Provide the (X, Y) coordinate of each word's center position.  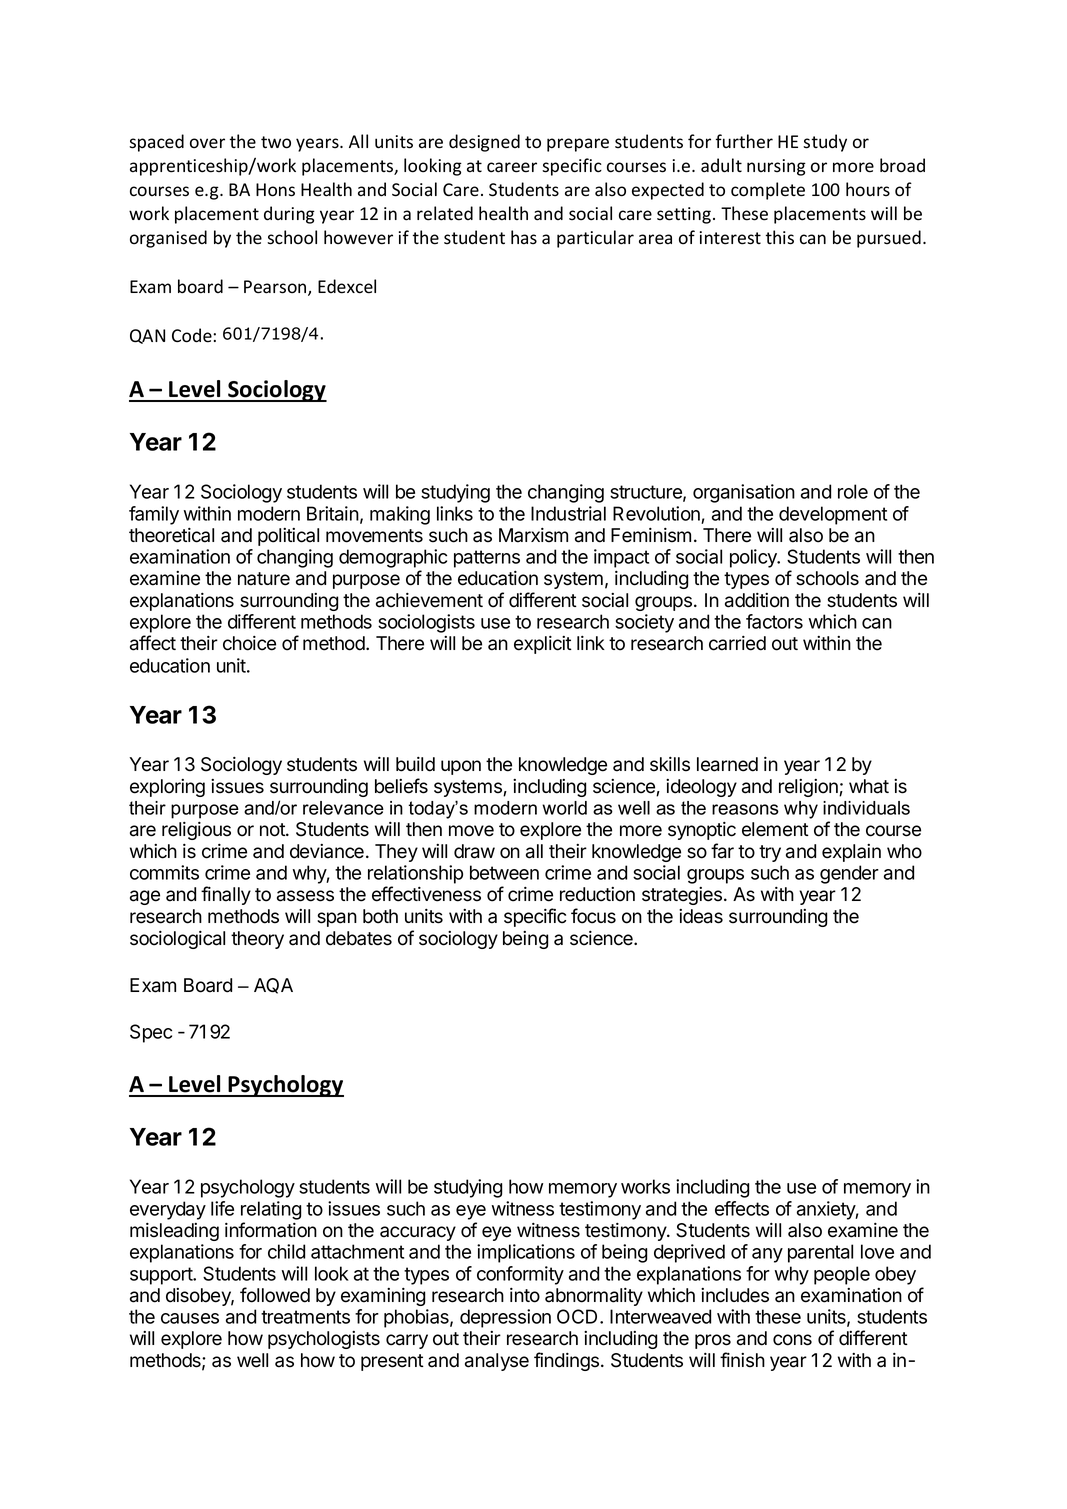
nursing (776, 167)
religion (809, 788)
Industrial (568, 513)
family (154, 515)
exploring (167, 788)
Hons (275, 190)
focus (593, 916)
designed (484, 143)
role (853, 491)
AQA (273, 986)
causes (190, 1318)
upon (461, 767)
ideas (701, 916)
